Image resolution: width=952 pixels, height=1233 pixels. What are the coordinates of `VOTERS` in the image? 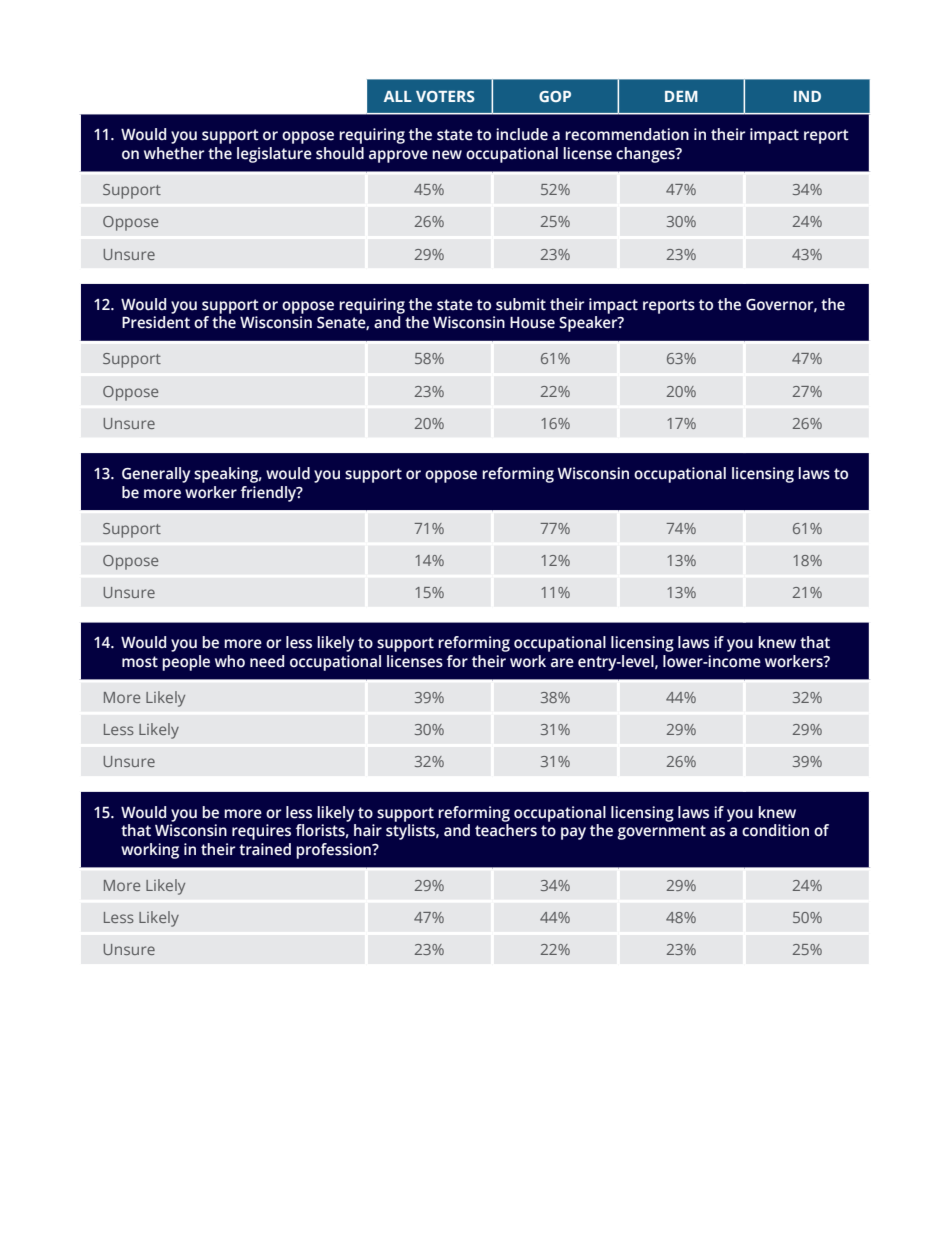 It's located at (445, 96).
